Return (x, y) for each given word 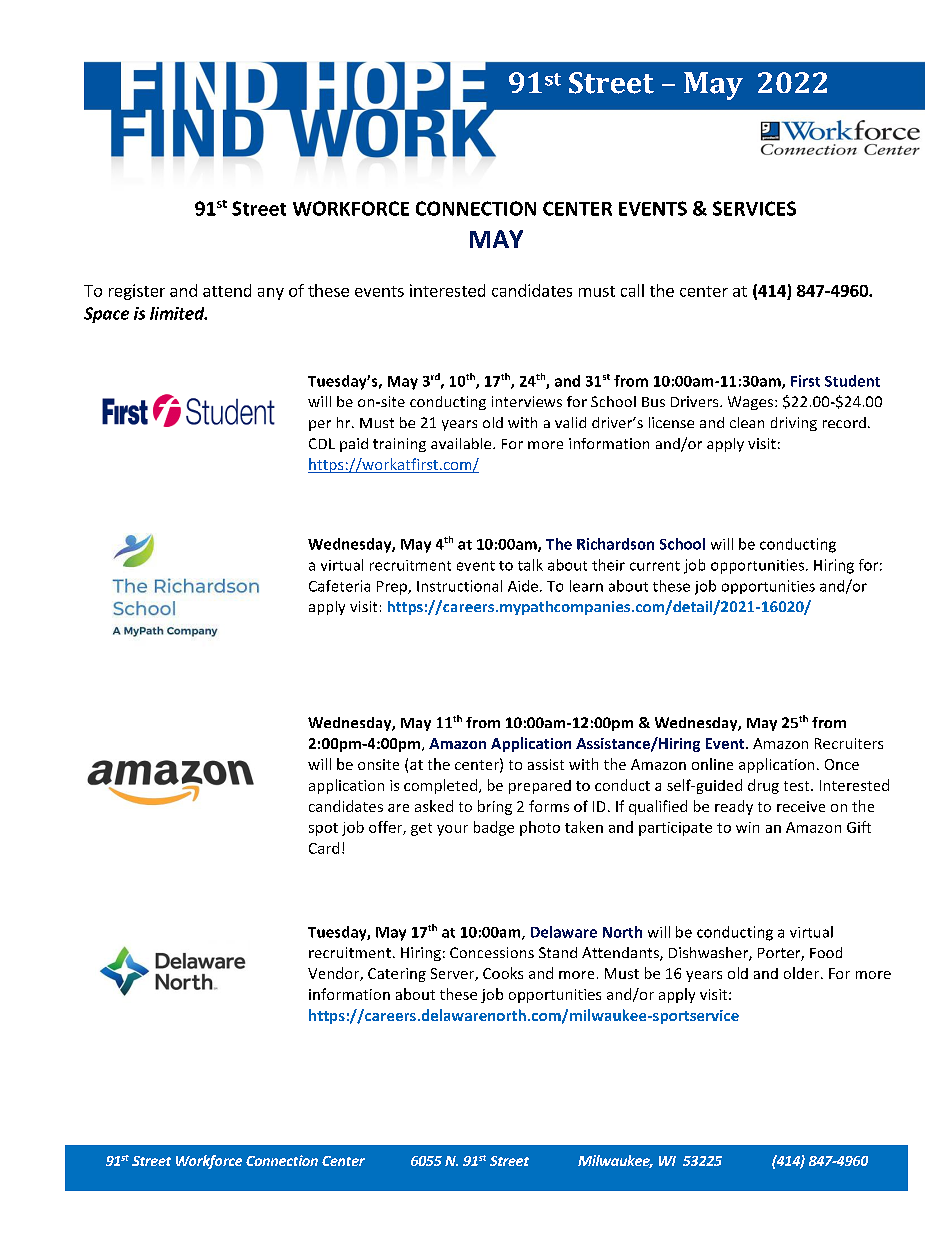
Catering (397, 975)
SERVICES (754, 208)
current (655, 566)
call (632, 290)
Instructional (459, 586)
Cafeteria (339, 586)
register (137, 292)
